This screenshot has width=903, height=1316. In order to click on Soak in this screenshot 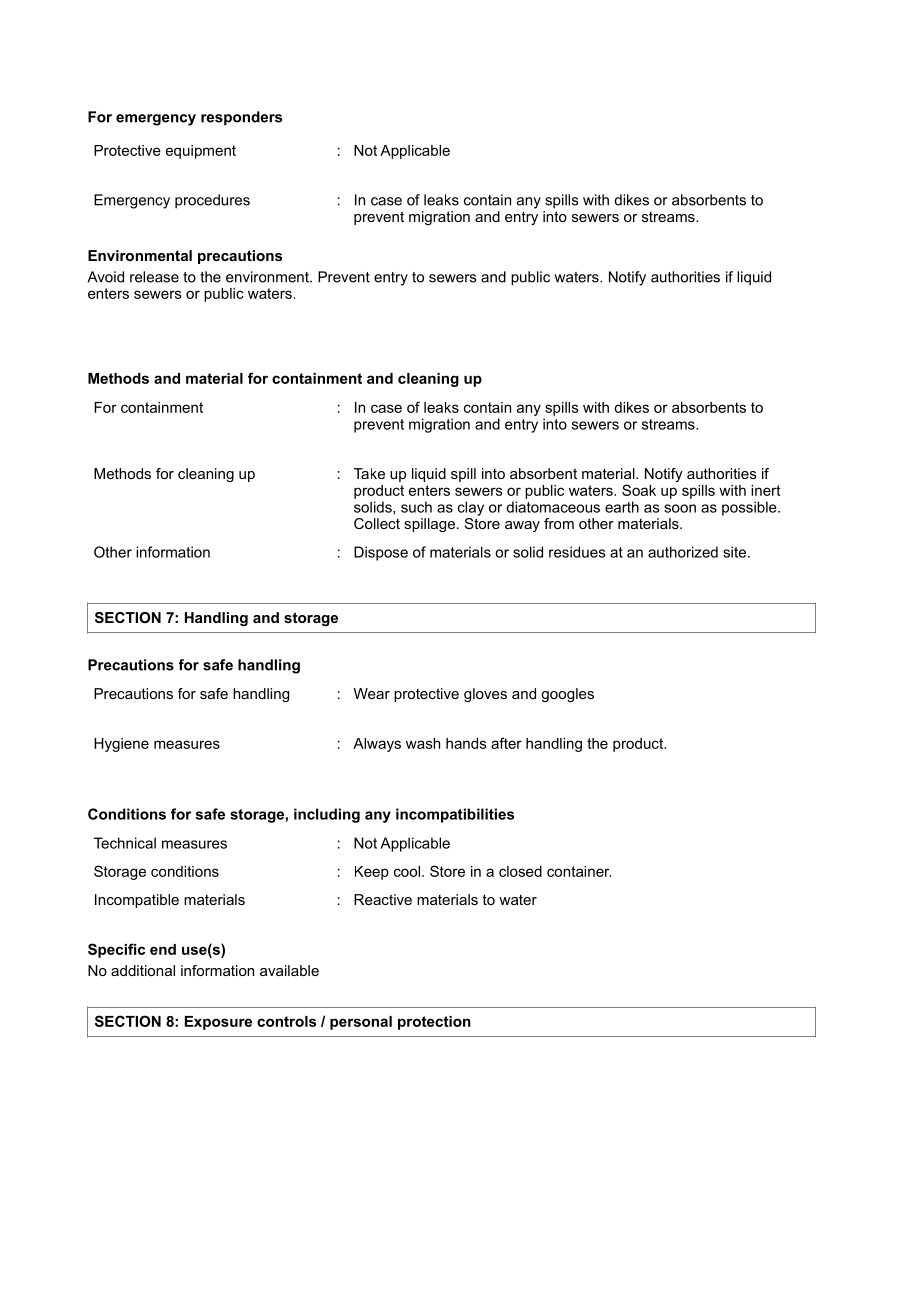, I will do `click(639, 490)`.
